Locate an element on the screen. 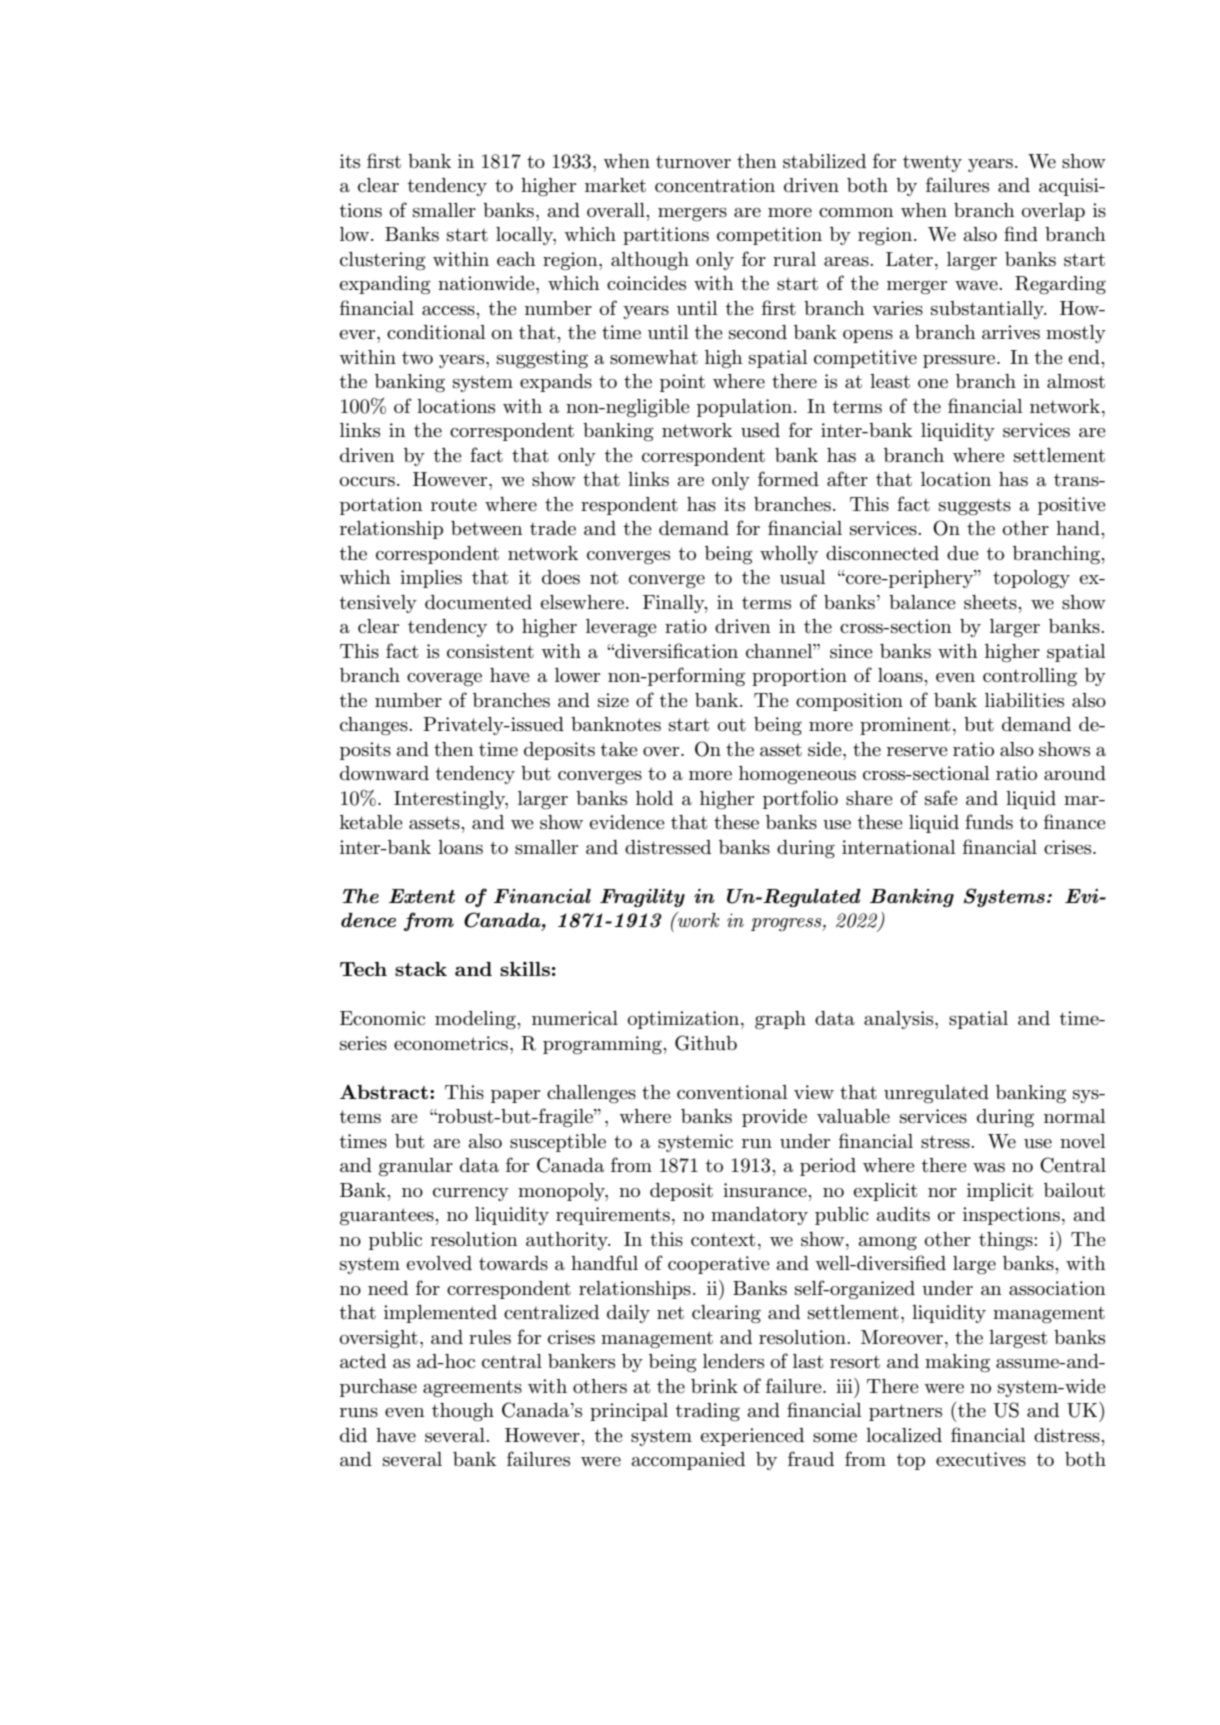 Image resolution: width=1220 pixels, height=1725 pixels. executives is located at coordinates (981, 1459).
